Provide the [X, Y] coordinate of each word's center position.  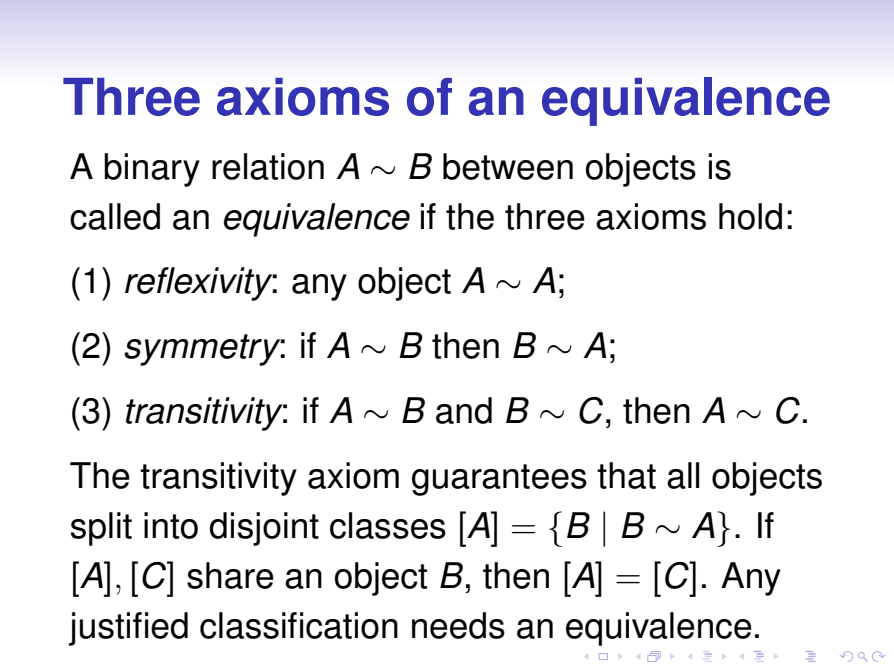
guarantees [499, 480]
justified [128, 629]
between [508, 166]
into [171, 525]
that [626, 475]
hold [750, 216]
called [115, 216]
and [464, 410]
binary [152, 170]
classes [388, 525]
